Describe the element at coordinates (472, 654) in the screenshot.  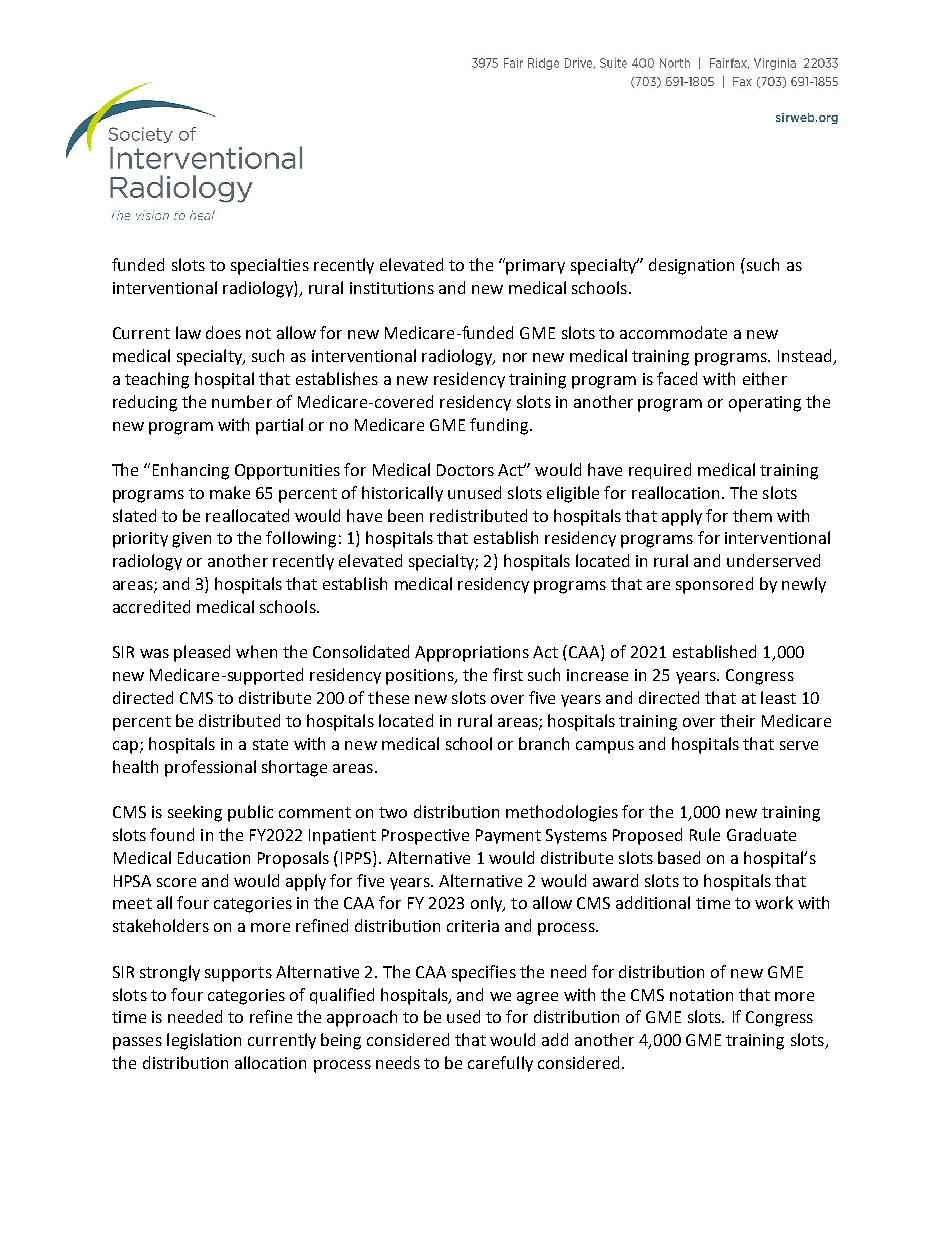
I see `Appropriations` at that location.
